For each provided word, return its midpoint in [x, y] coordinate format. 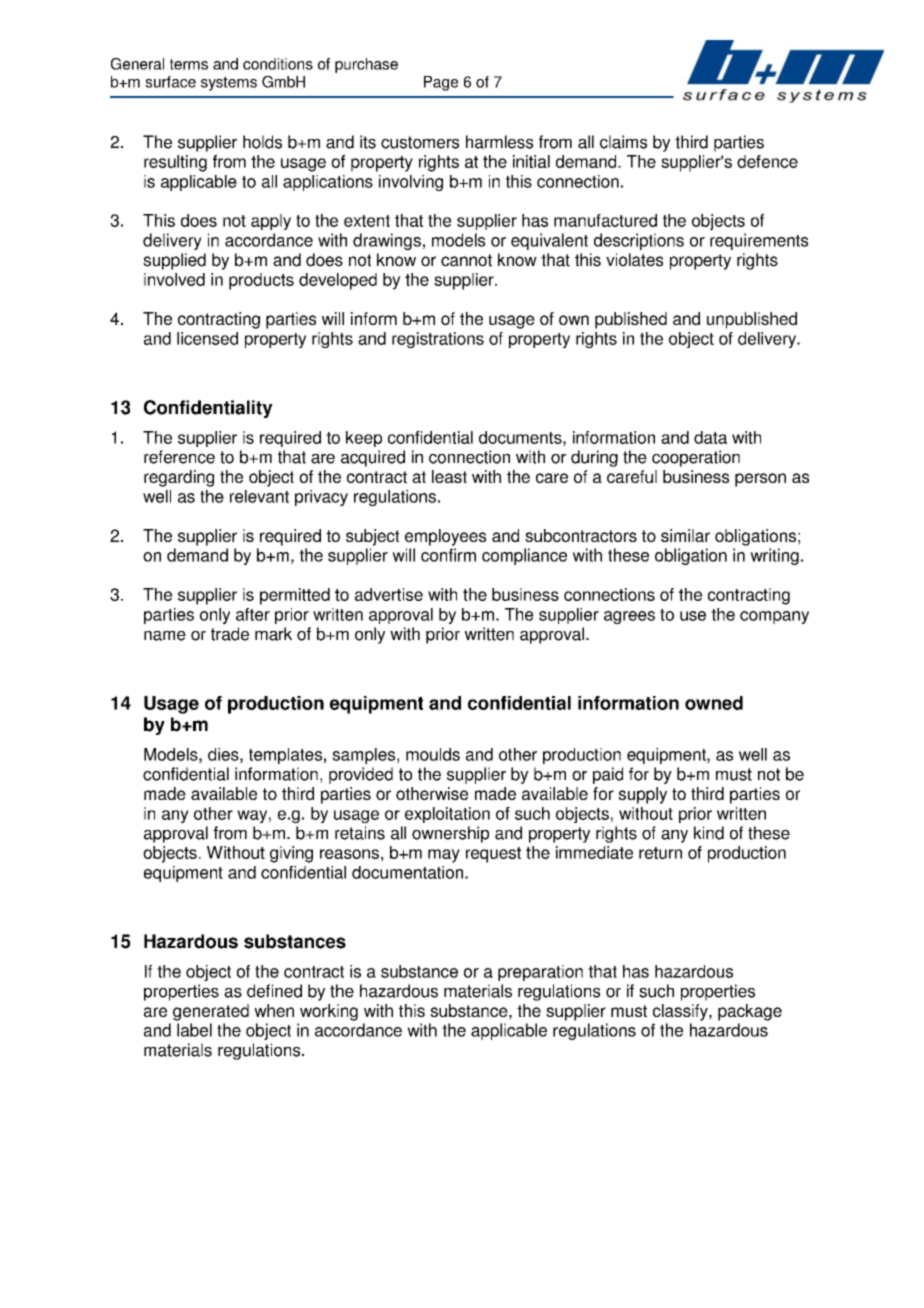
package [750, 1012]
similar [685, 535]
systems [229, 84]
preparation [540, 973]
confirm [448, 555]
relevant [259, 496]
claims [623, 142]
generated [211, 1012]
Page [441, 83]
